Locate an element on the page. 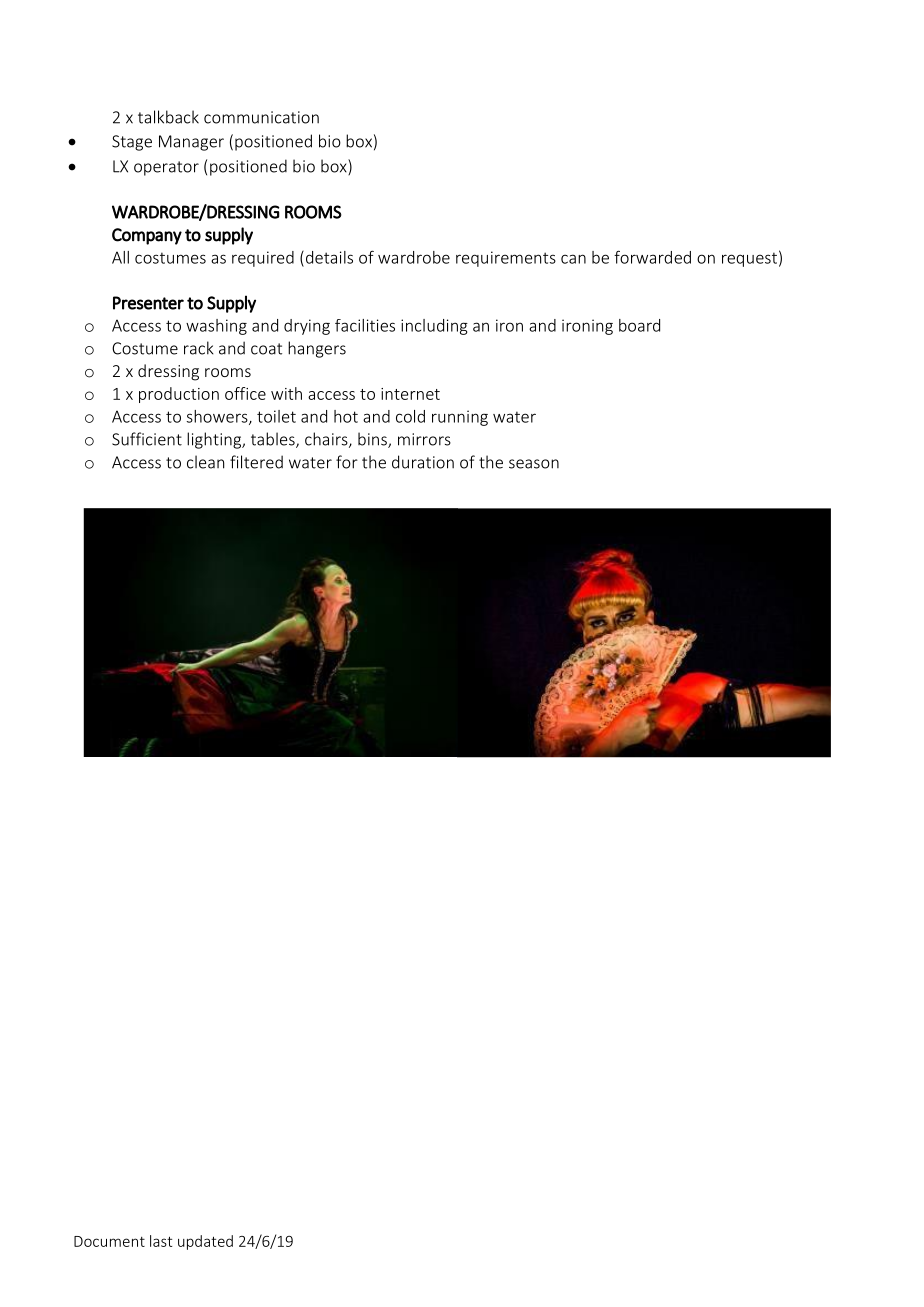 This page has width=924, height=1307. details is located at coordinates (328, 258).
